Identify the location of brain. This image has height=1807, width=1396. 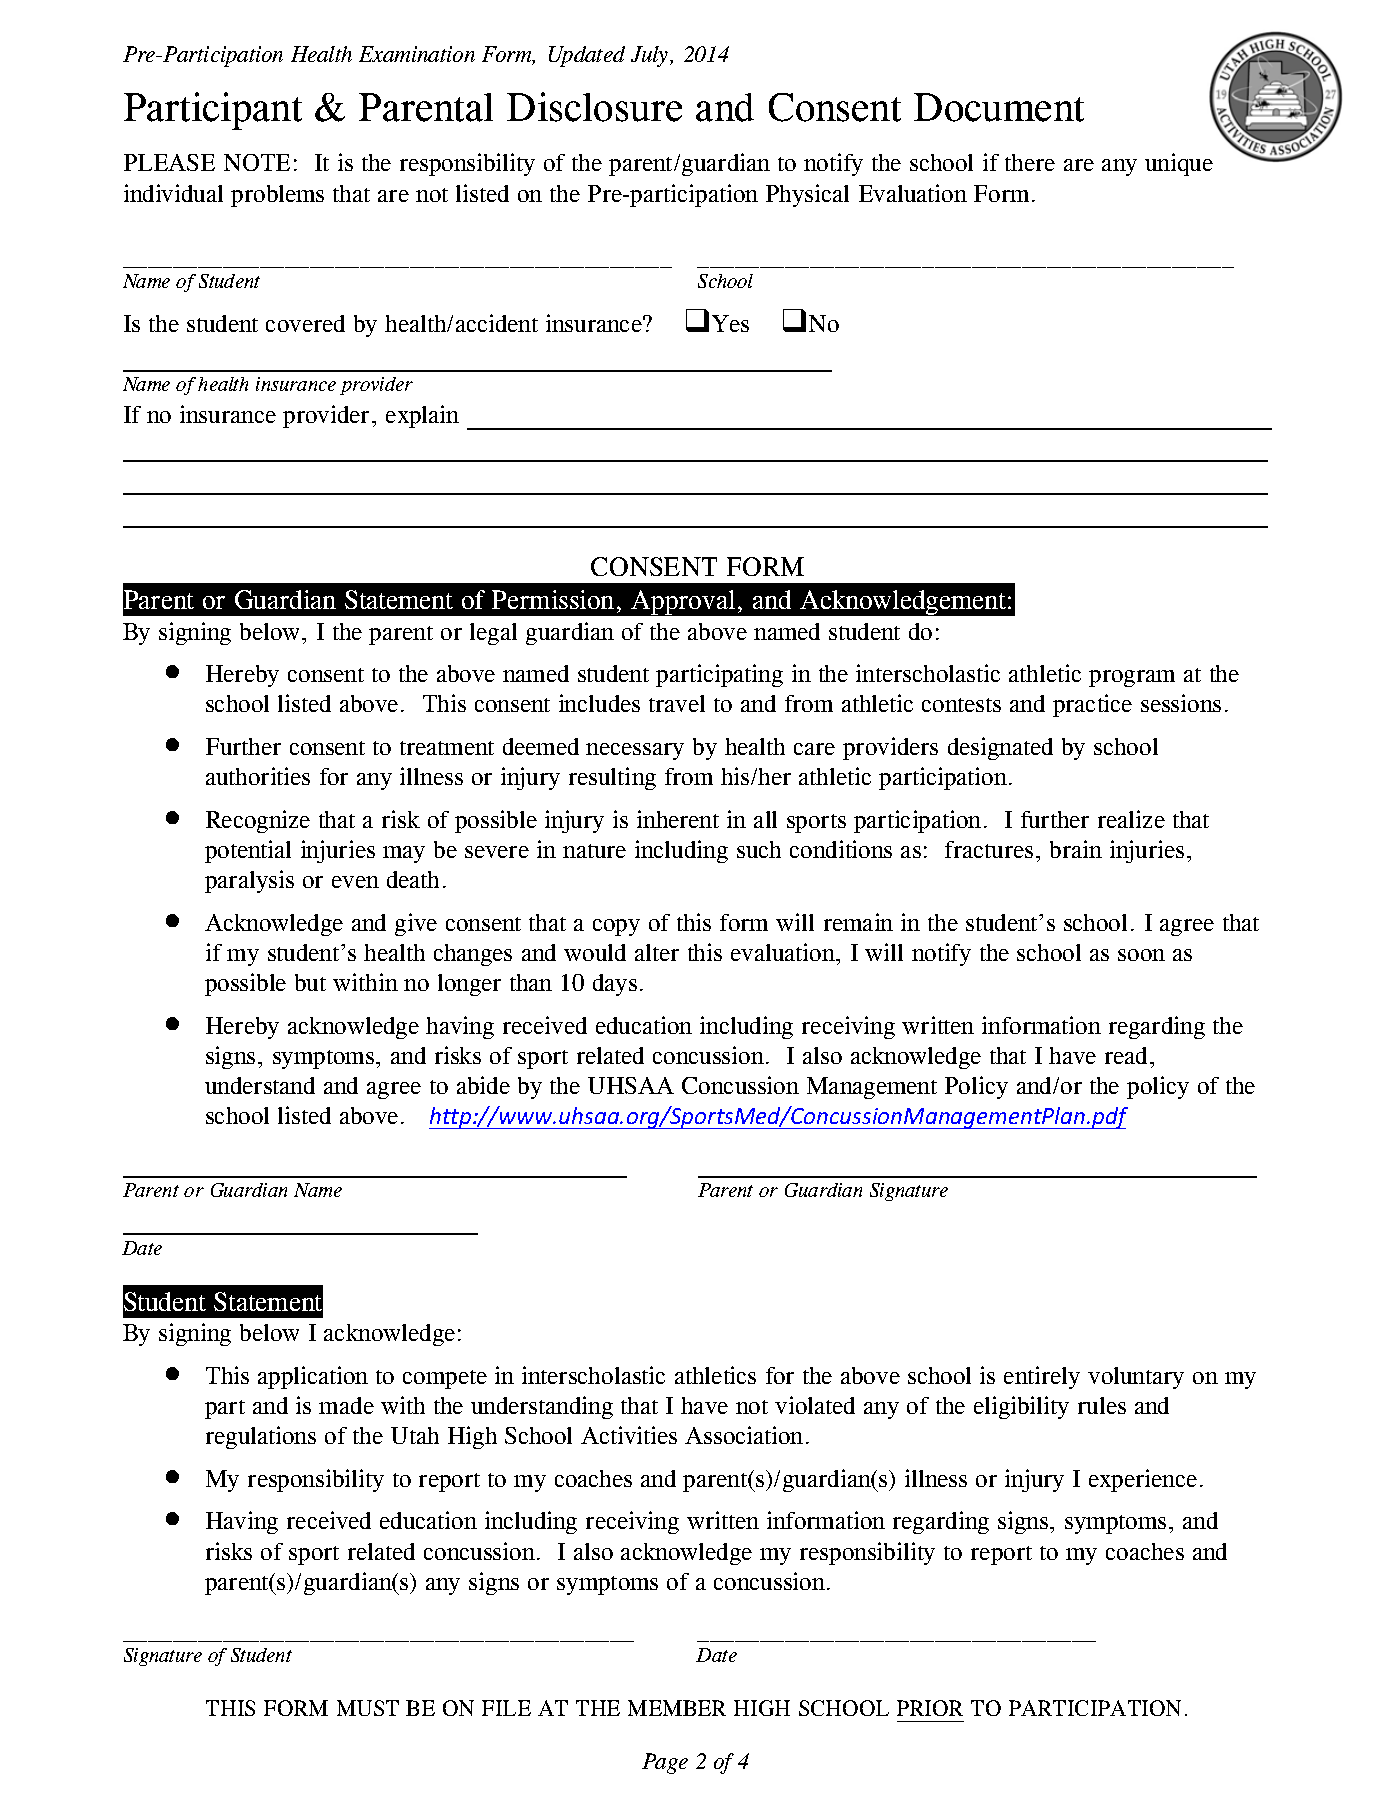
(1076, 849).
